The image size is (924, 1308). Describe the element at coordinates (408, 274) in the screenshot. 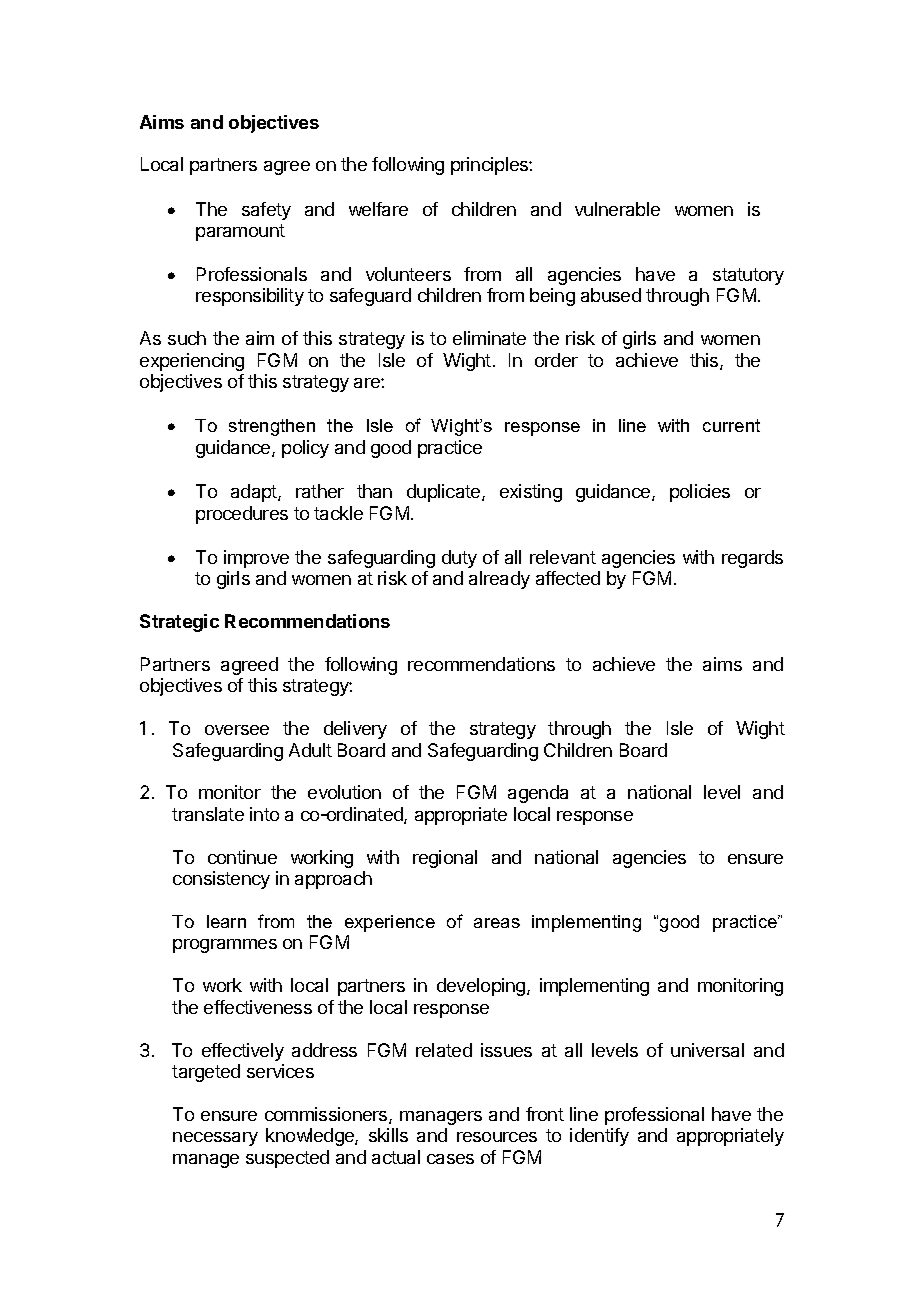

I see `volunteers` at that location.
